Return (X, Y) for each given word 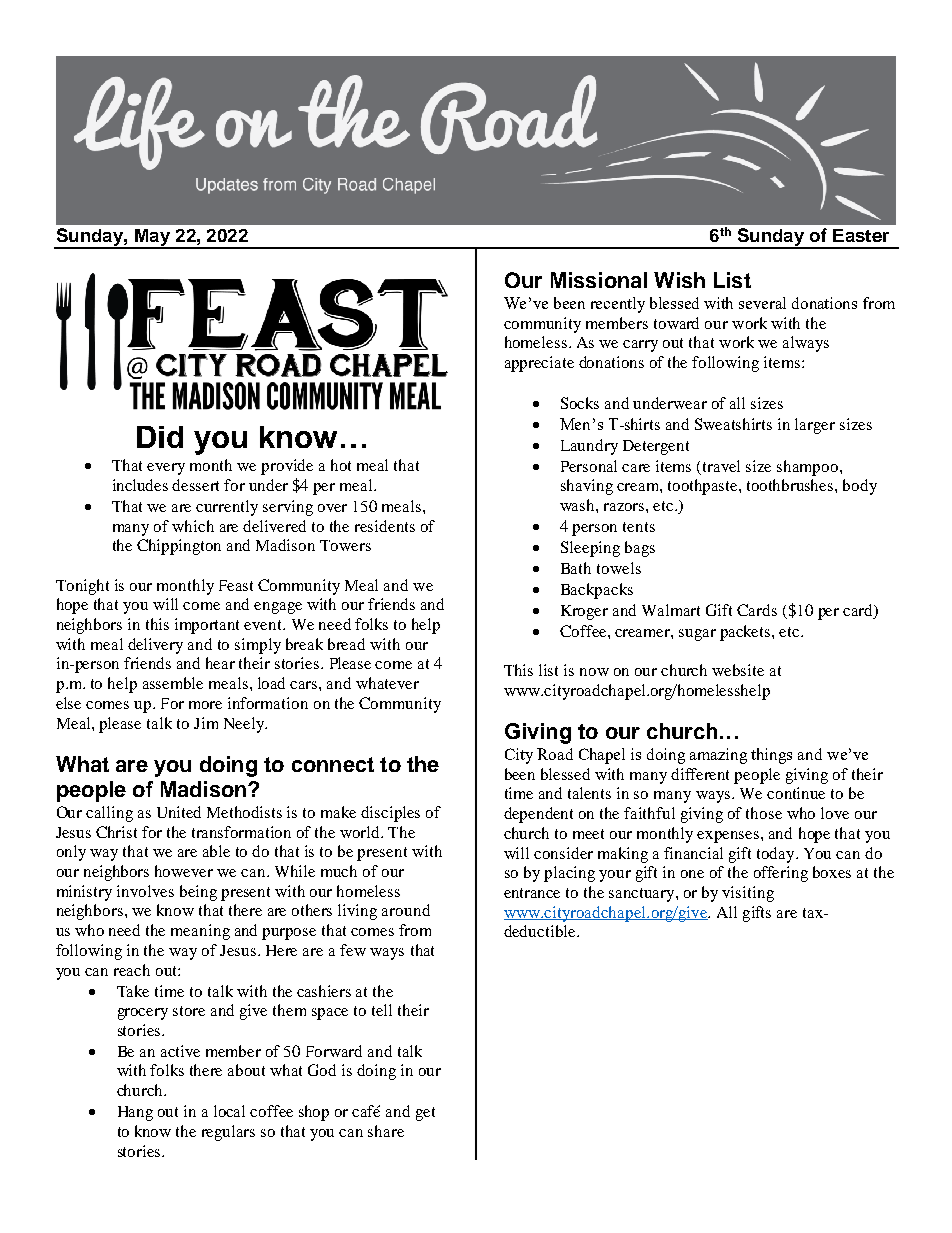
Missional (599, 280)
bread (346, 644)
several (762, 303)
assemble (173, 683)
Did (160, 437)
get (425, 1114)
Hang (135, 1113)
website (738, 670)
